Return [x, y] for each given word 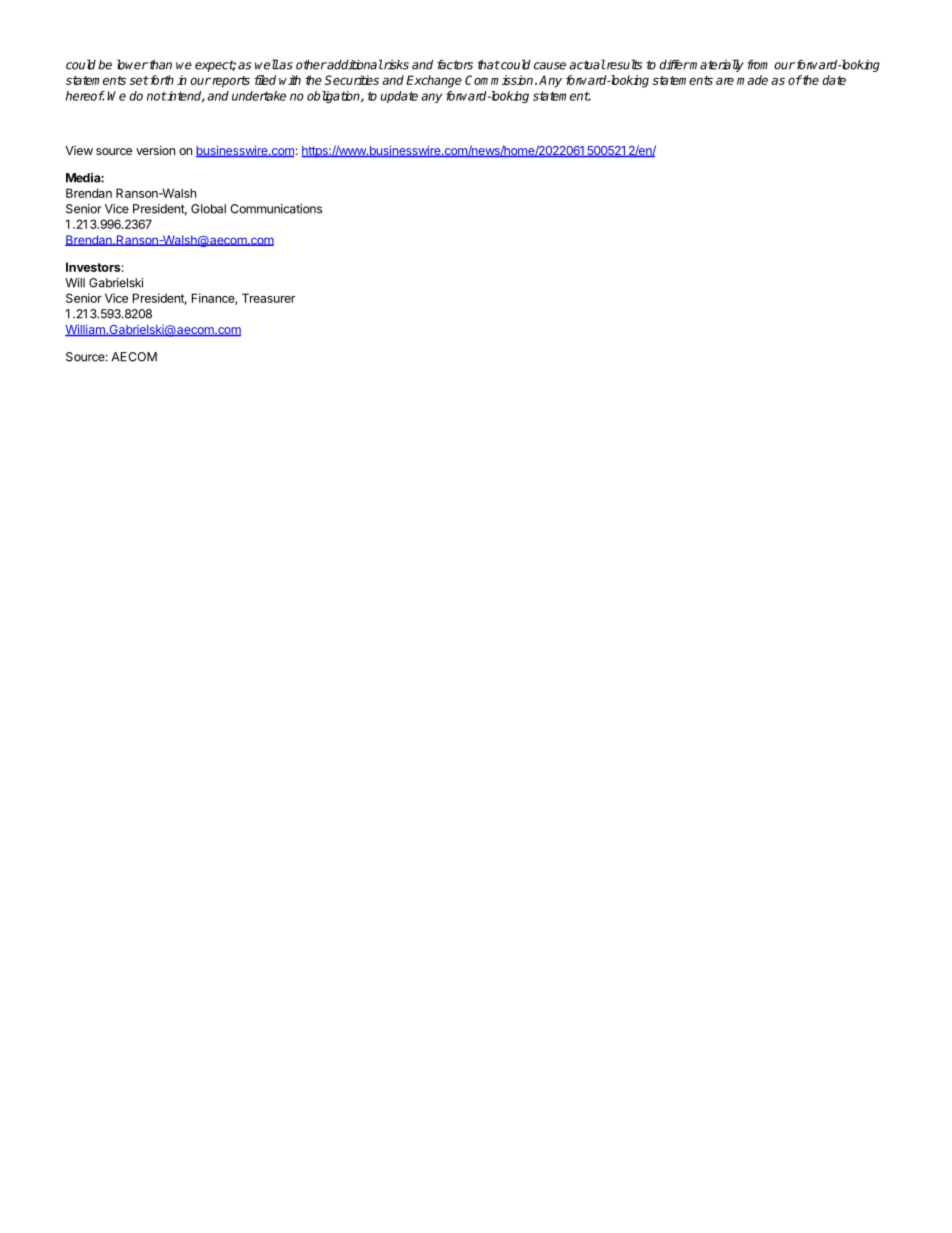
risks [395, 65]
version [155, 150]
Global [208, 209]
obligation [334, 97]
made [752, 80]
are [725, 81]
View [79, 150]
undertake [259, 96]
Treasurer [268, 298]
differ [674, 64]
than [159, 64]
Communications [276, 209]
